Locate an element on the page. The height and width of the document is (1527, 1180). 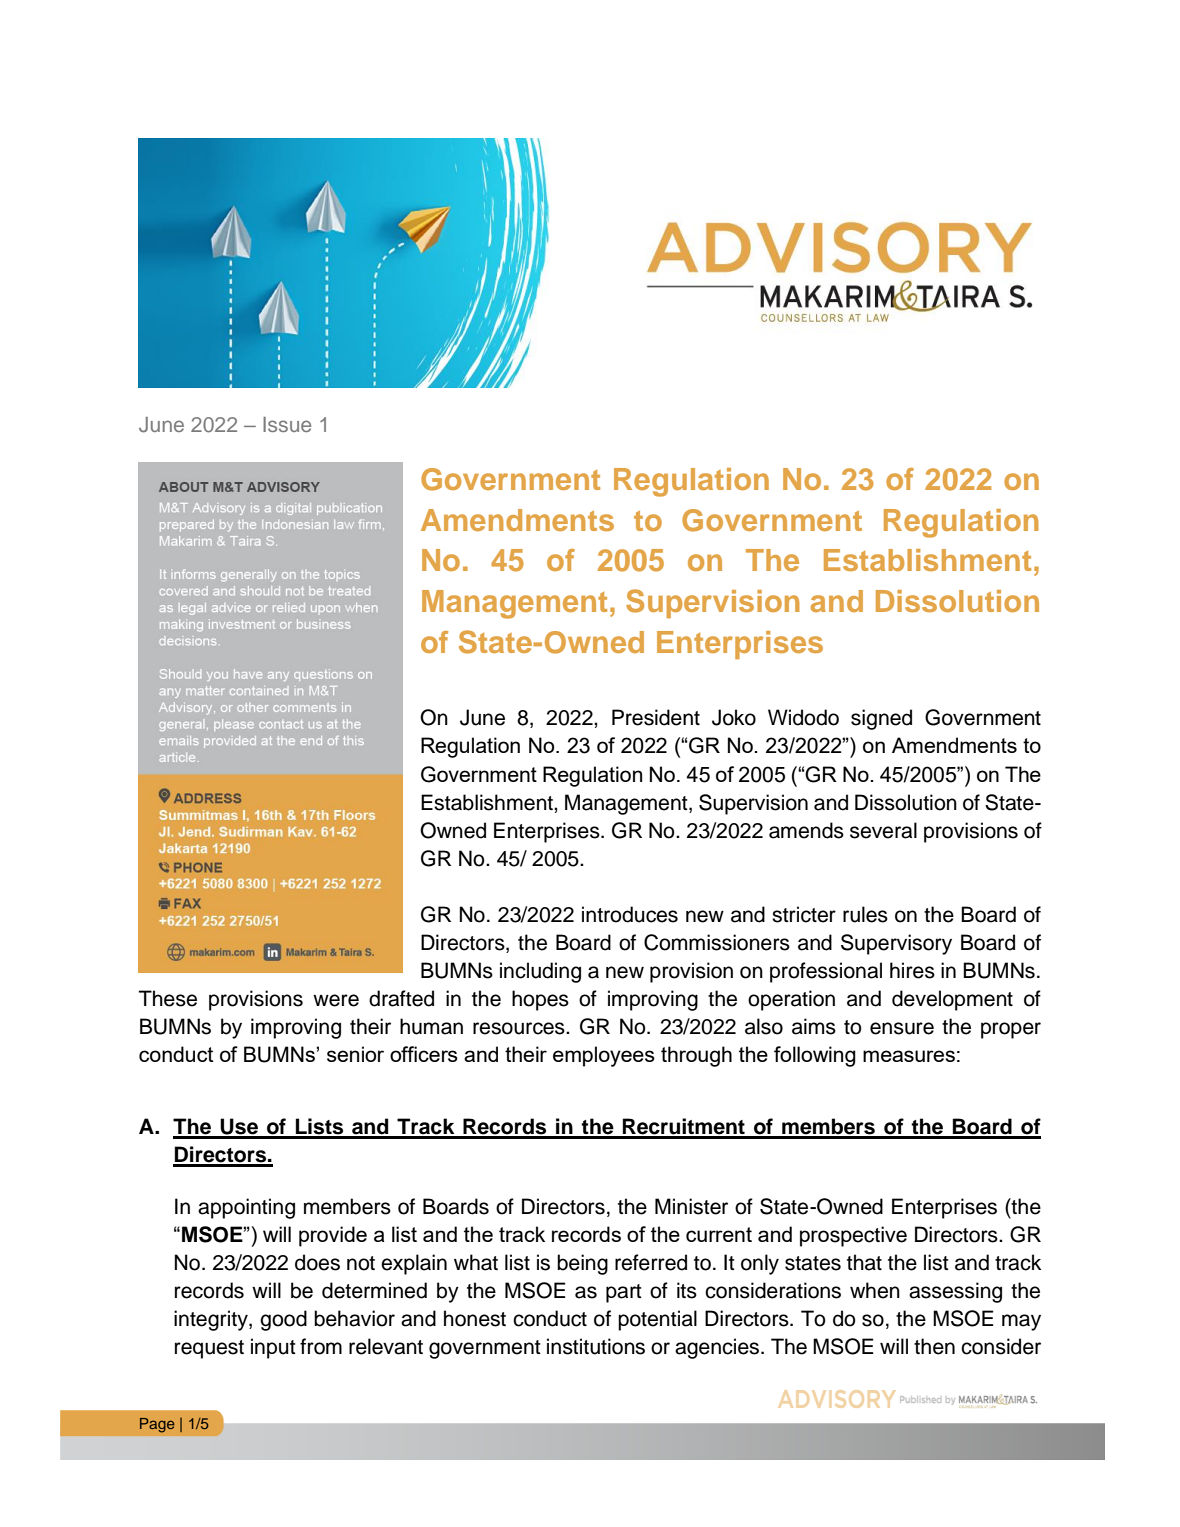
institutions is located at coordinates (596, 1346).
